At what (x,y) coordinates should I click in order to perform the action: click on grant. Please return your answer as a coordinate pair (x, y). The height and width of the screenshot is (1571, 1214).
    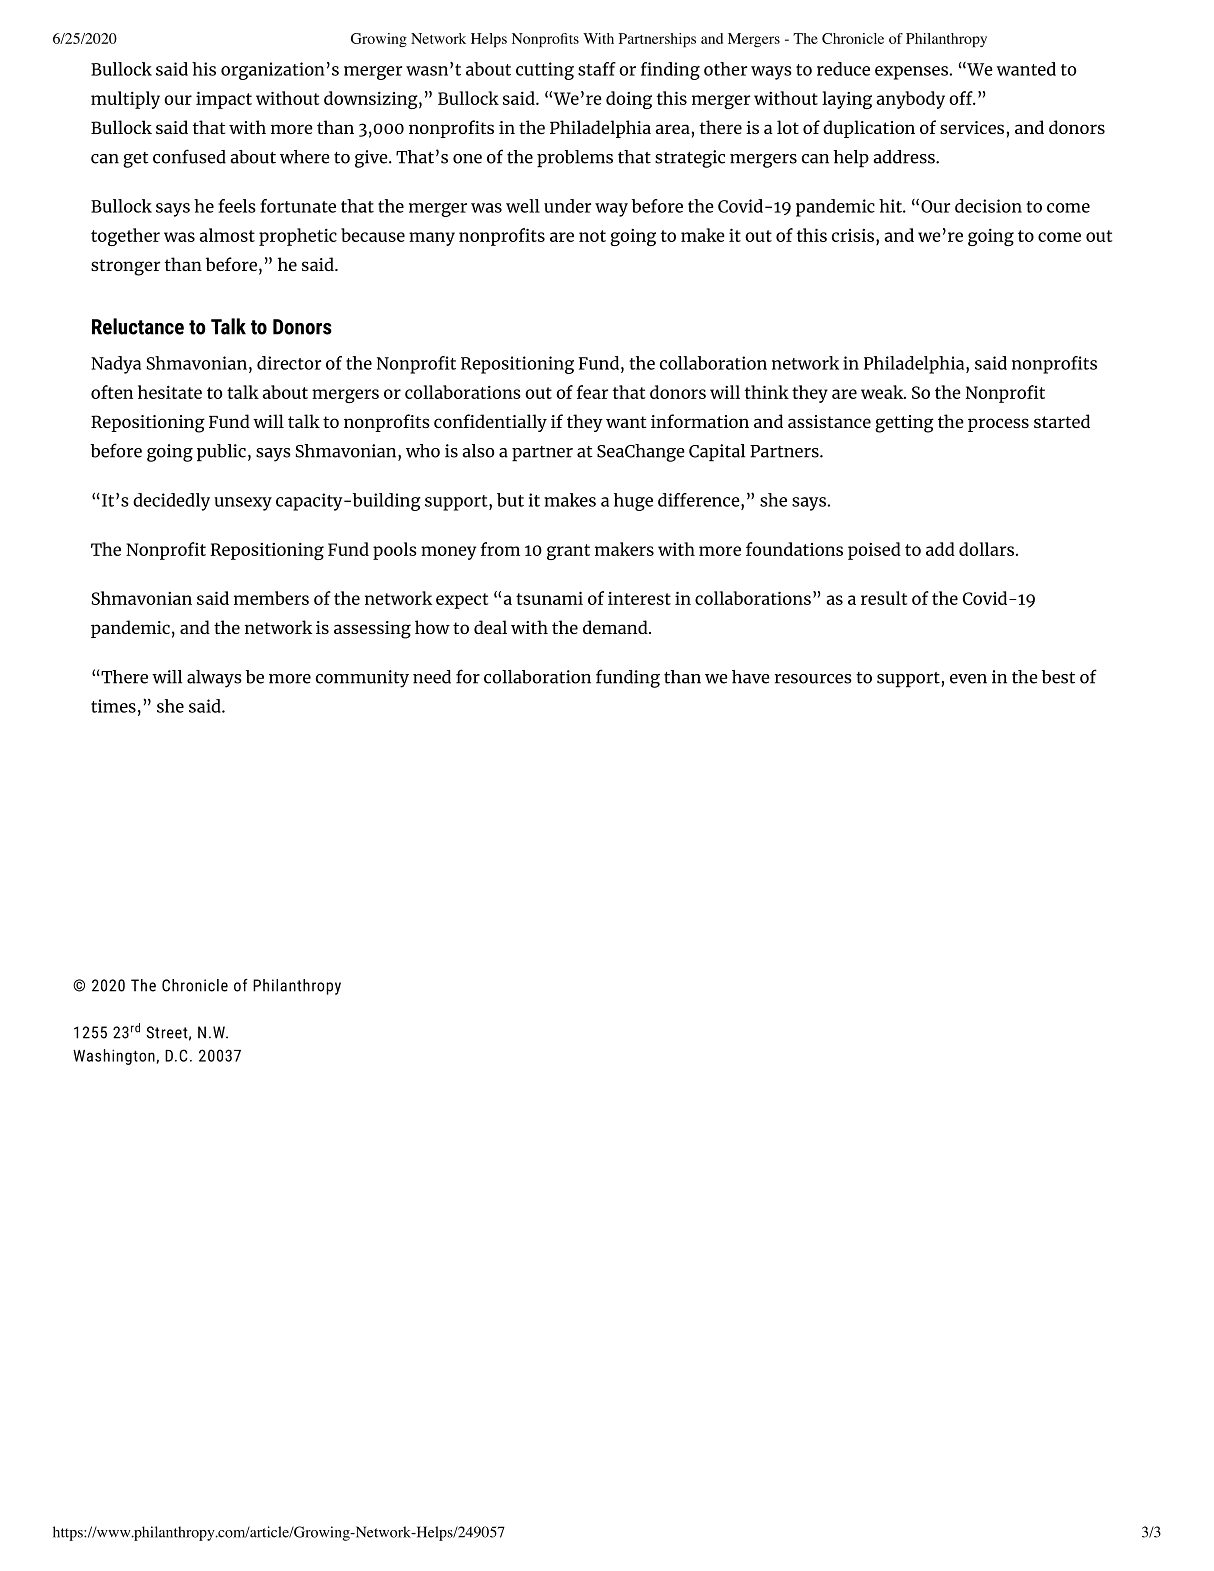
    Looking at the image, I should click on (568, 552).
